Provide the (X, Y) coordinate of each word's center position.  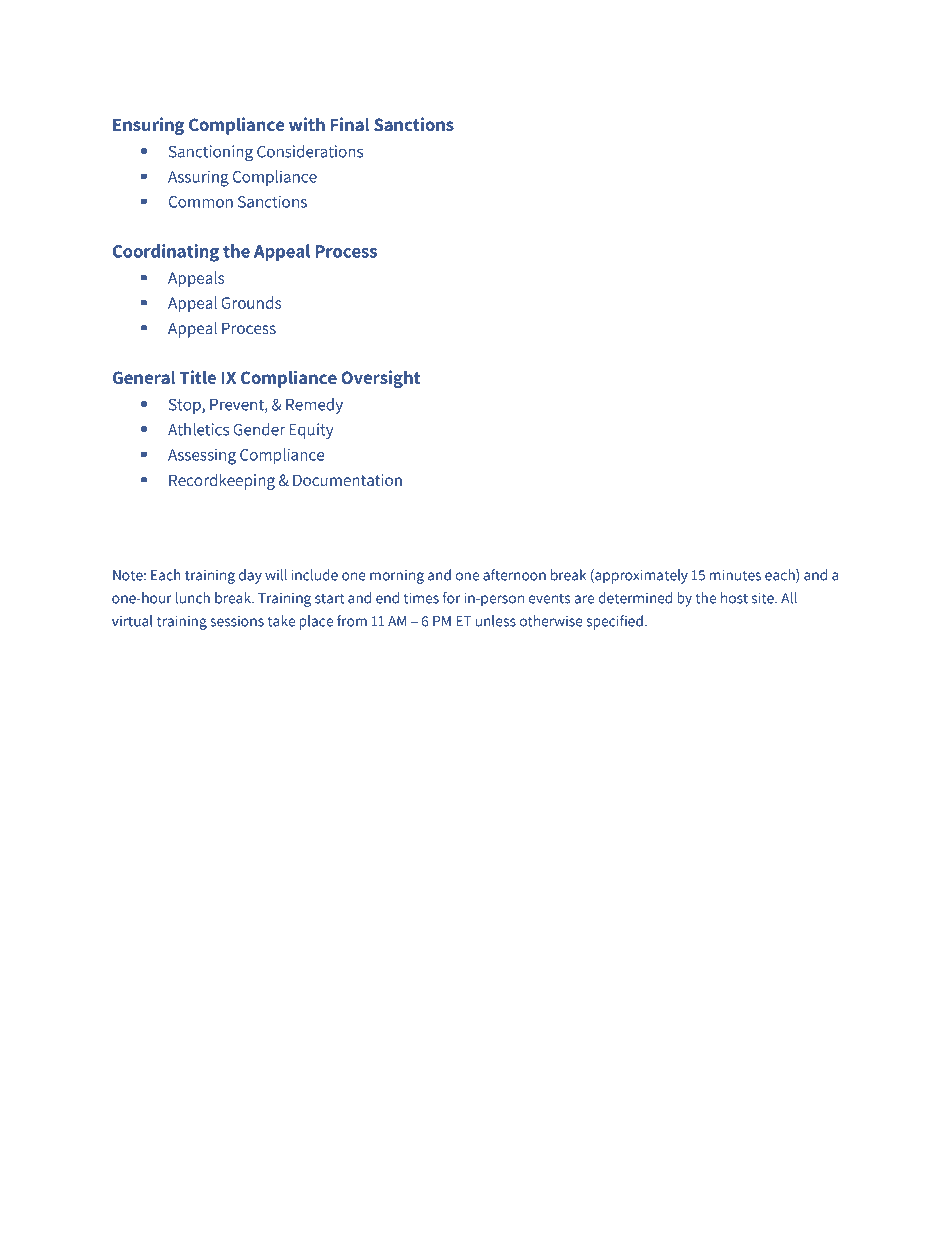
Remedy (314, 406)
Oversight (380, 379)
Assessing (202, 457)
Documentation (347, 480)
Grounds (251, 302)
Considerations (310, 151)
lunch (193, 598)
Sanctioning (211, 153)
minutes (735, 575)
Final (350, 124)
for (452, 598)
